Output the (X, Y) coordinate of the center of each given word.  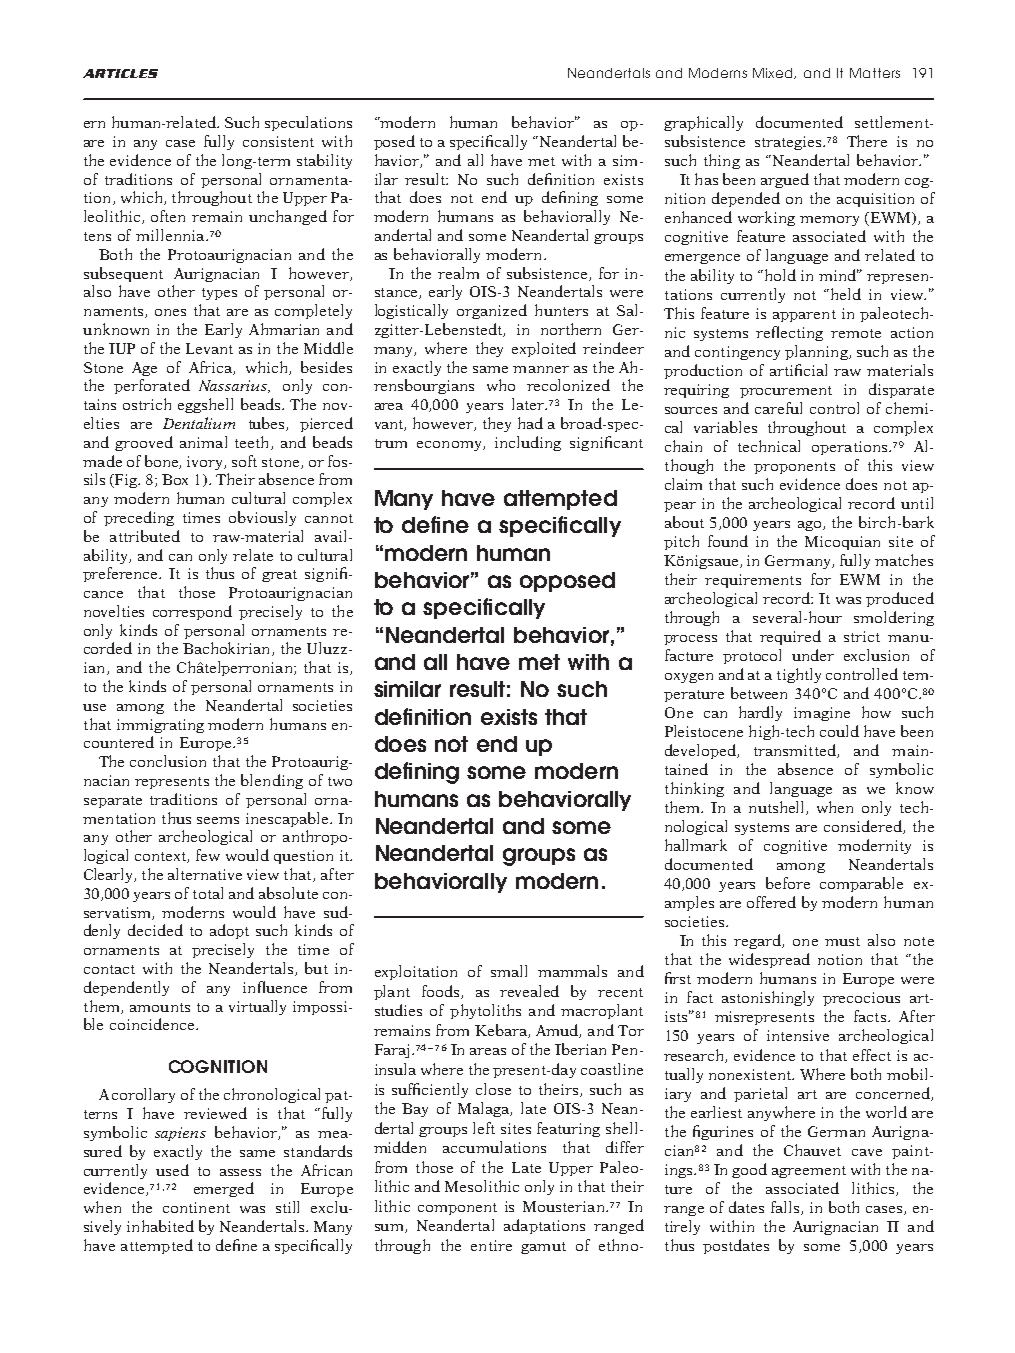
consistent (278, 141)
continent (196, 1207)
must (842, 941)
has (706, 179)
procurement (786, 392)
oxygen (689, 678)
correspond (192, 612)
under (813, 655)
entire (491, 1245)
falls (786, 1208)
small (509, 971)
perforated (152, 386)
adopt (229, 931)
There (867, 141)
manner (541, 369)
